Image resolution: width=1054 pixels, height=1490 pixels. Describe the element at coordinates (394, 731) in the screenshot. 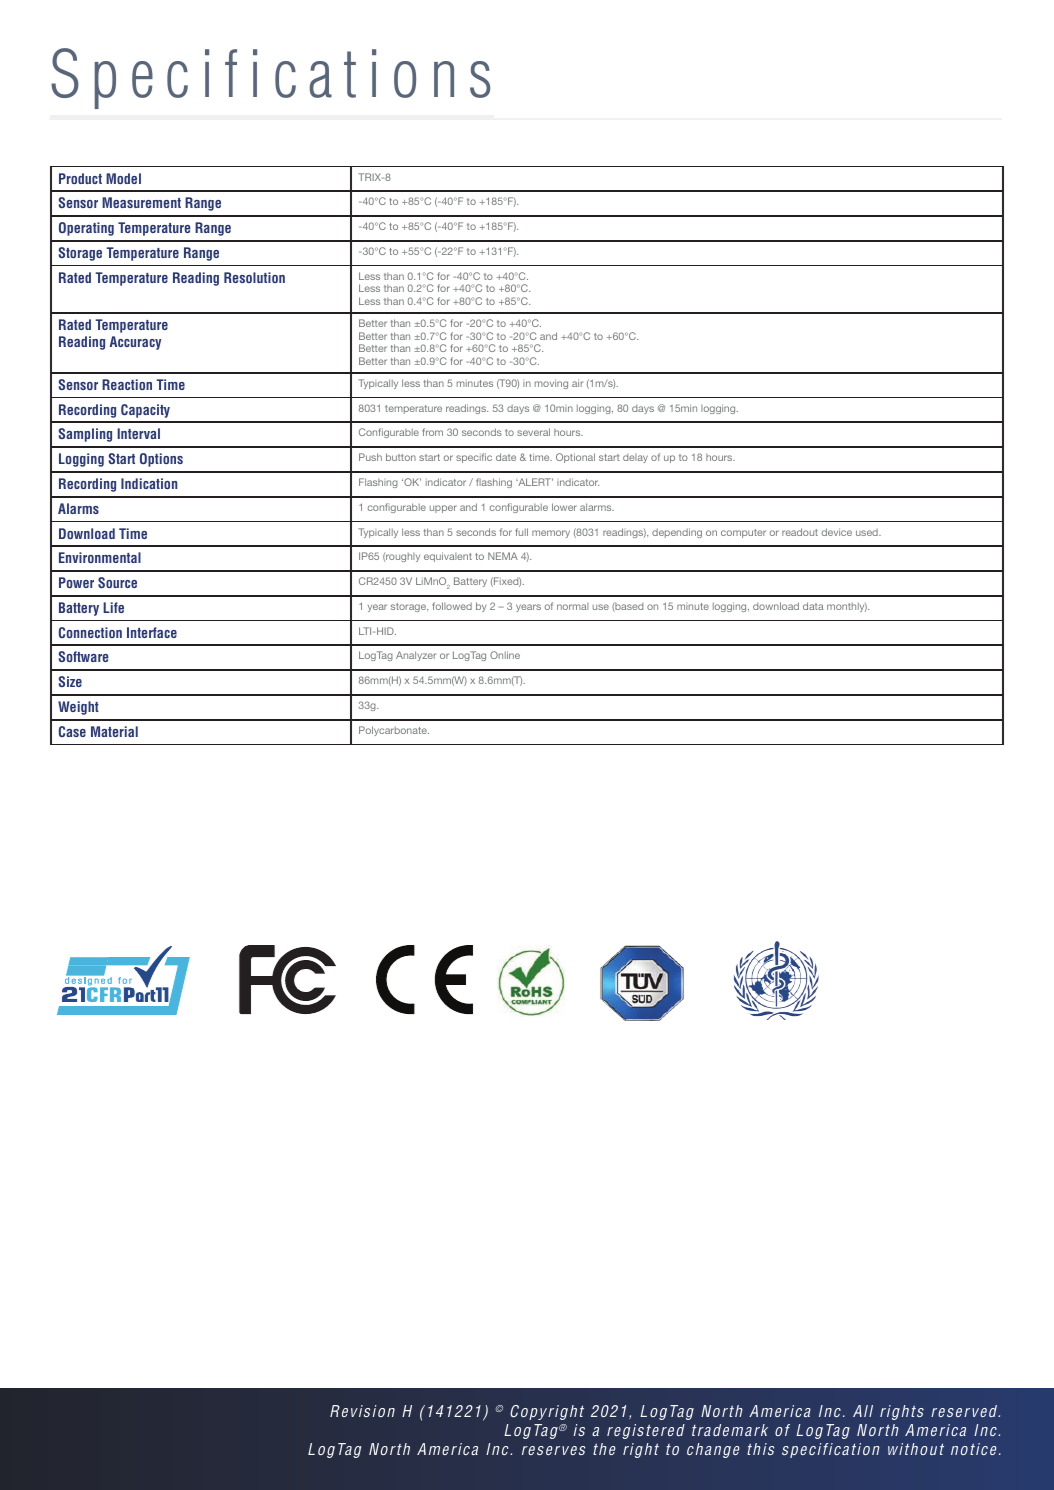

I see `Polycarbonate` at that location.
